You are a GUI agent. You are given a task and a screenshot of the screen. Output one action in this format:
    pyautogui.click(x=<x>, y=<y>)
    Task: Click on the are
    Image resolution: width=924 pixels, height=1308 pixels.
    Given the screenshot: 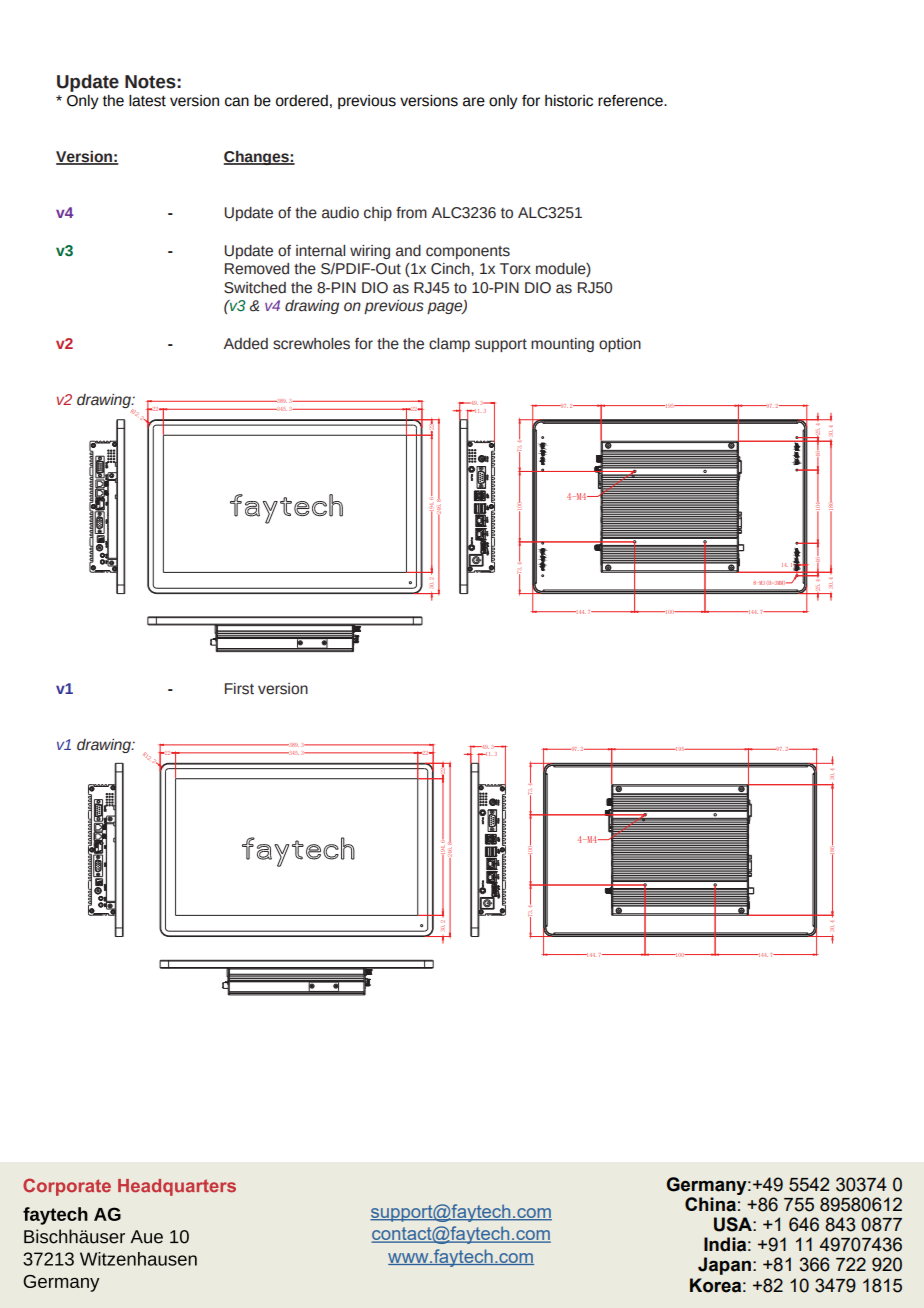 What is the action you would take?
    pyautogui.click(x=474, y=102)
